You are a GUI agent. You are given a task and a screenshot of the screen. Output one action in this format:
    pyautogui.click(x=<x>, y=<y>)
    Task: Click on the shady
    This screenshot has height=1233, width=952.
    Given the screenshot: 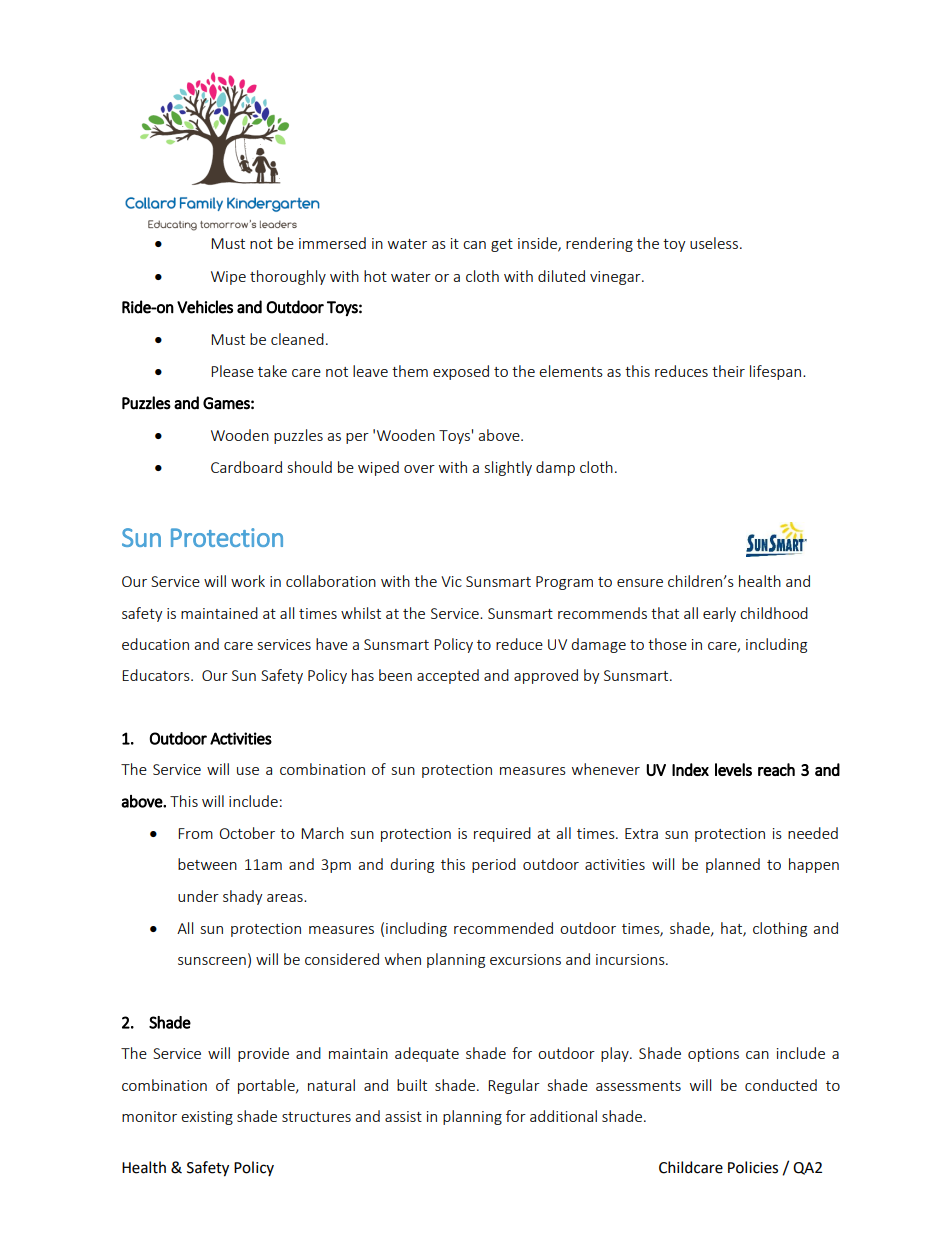 What is the action you would take?
    pyautogui.click(x=243, y=897)
